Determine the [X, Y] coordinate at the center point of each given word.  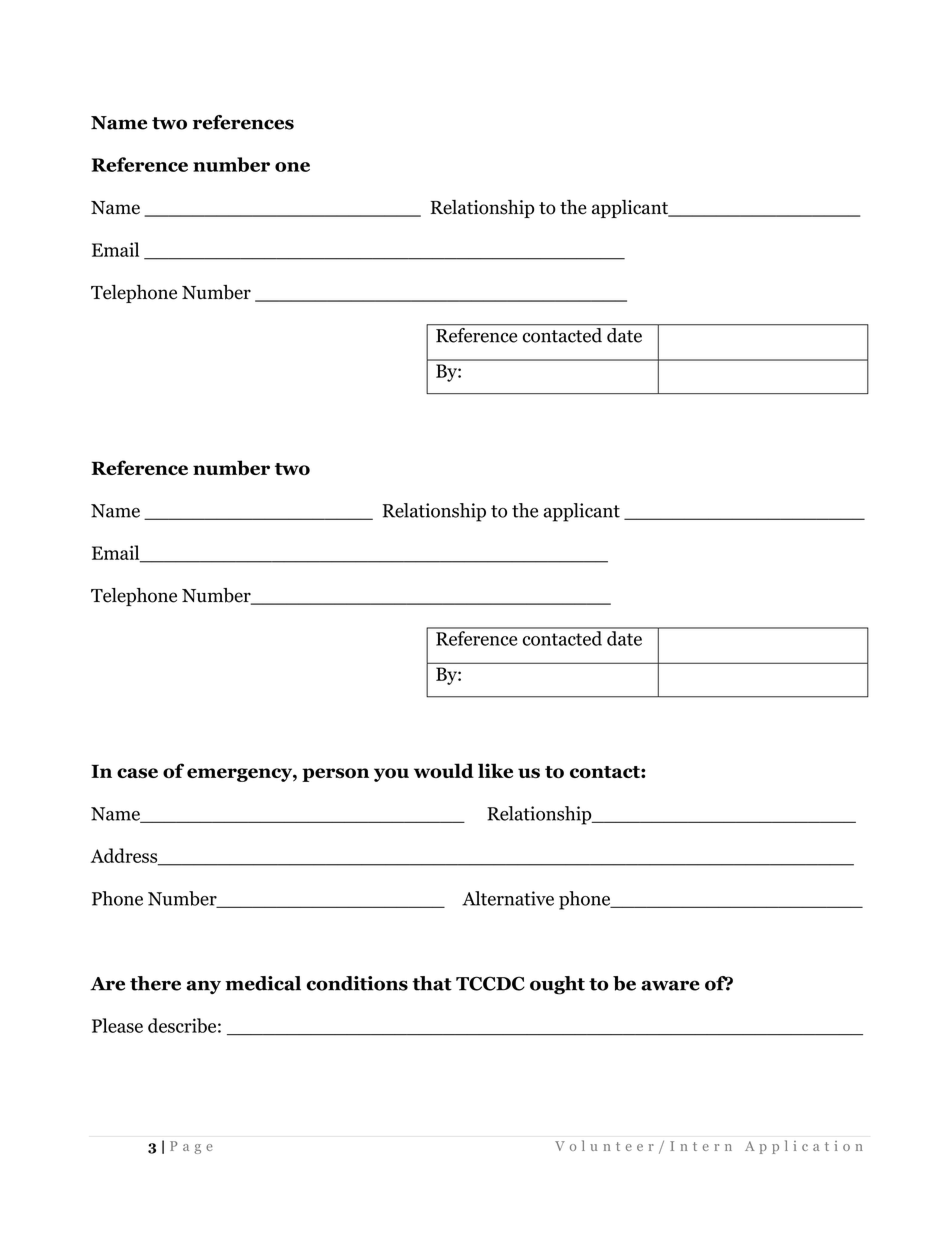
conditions [357, 983]
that [432, 983]
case [137, 773]
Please [117, 1025]
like [495, 770]
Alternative [508, 898]
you [391, 775]
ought [557, 985]
